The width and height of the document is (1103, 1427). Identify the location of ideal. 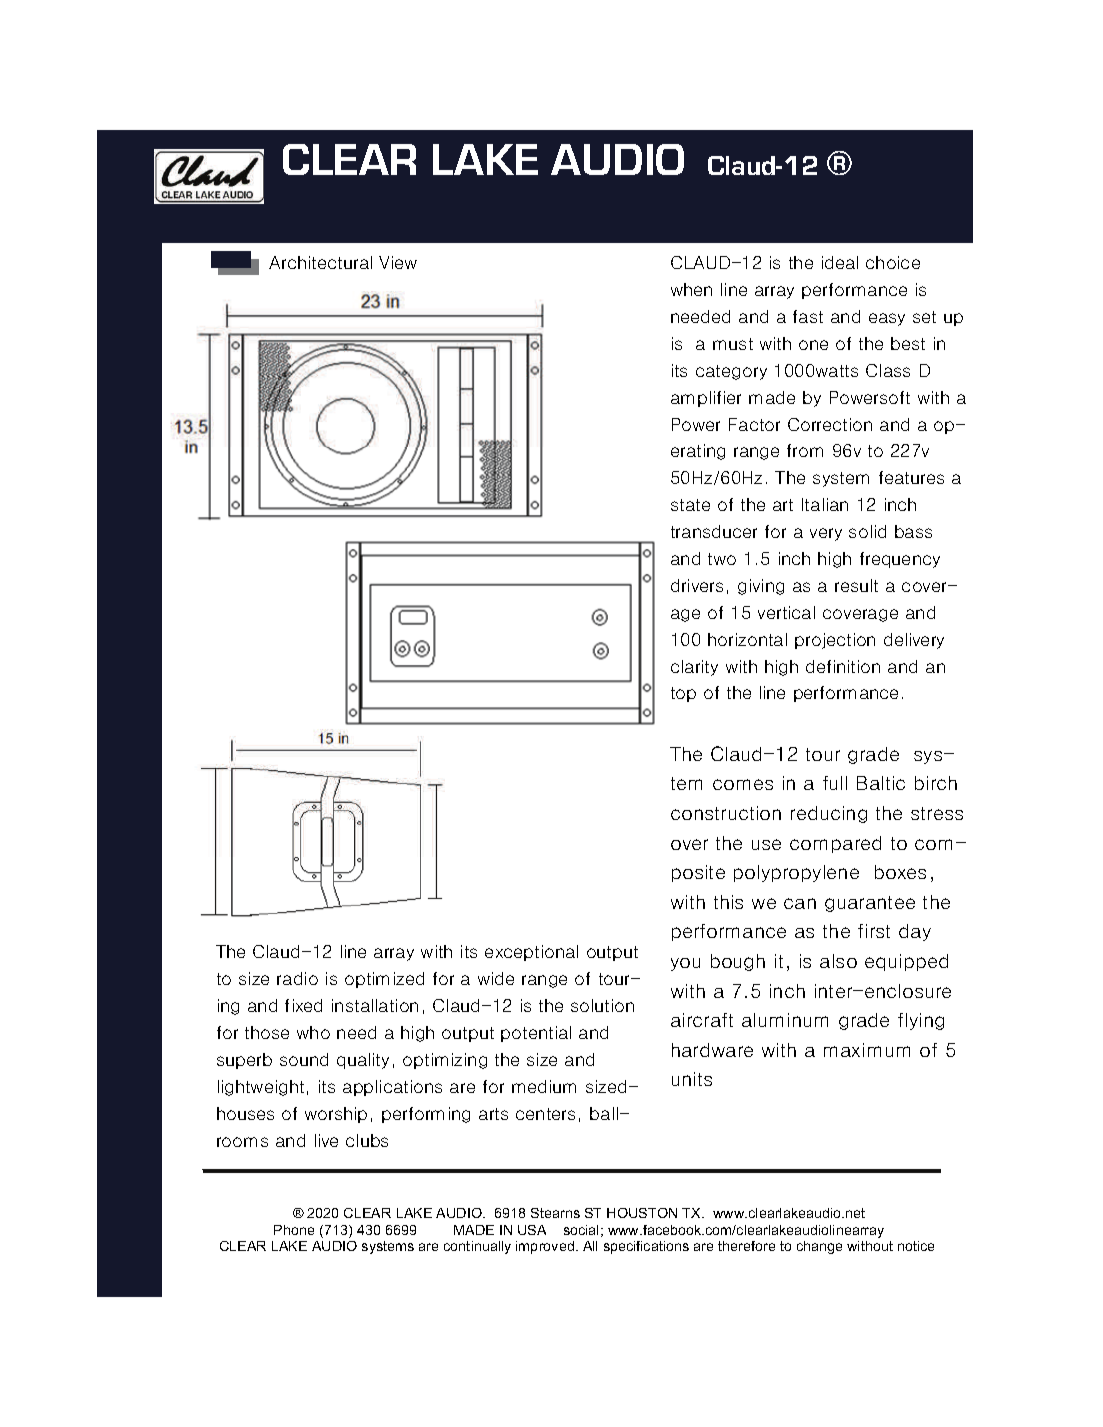
(840, 262).
